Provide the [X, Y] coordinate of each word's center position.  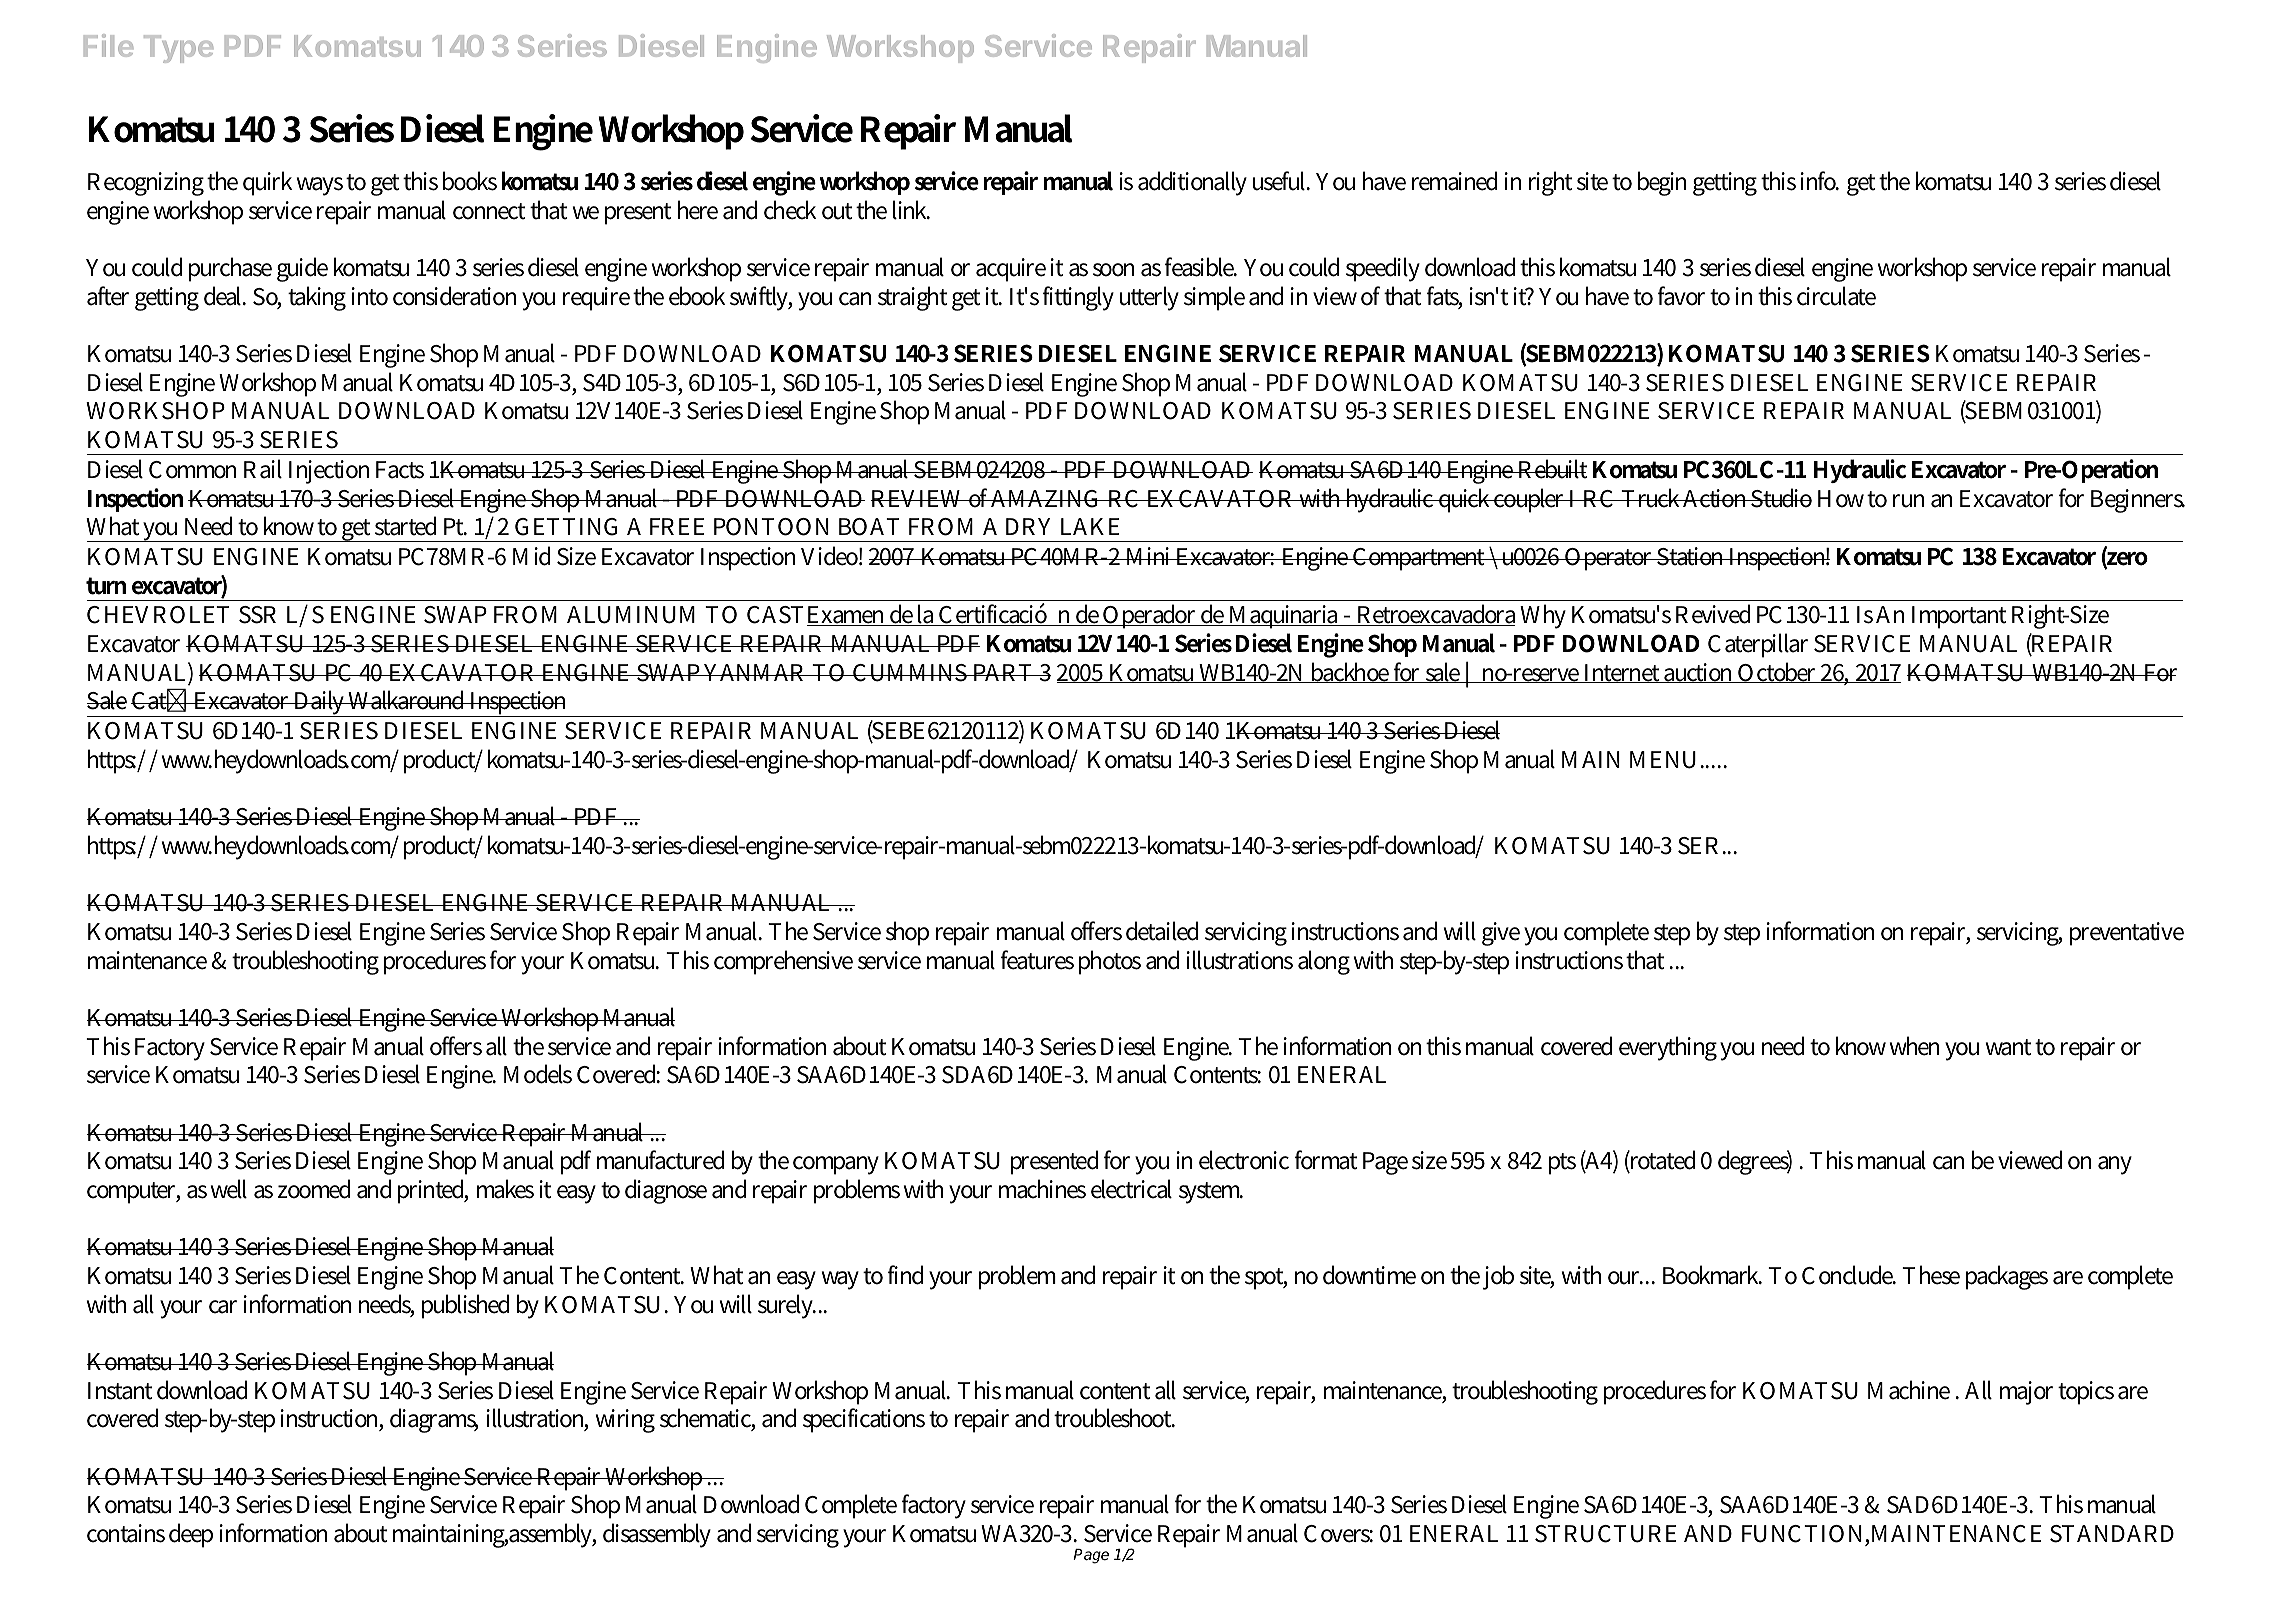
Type [178, 49]
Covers [1338, 1534]
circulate [1836, 296]
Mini [1149, 556]
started [405, 526]
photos [1110, 962]
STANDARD [2112, 1534]
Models [538, 1074]
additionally [1192, 183]
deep [191, 1535]
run [1908, 501]
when [1914, 1046]
